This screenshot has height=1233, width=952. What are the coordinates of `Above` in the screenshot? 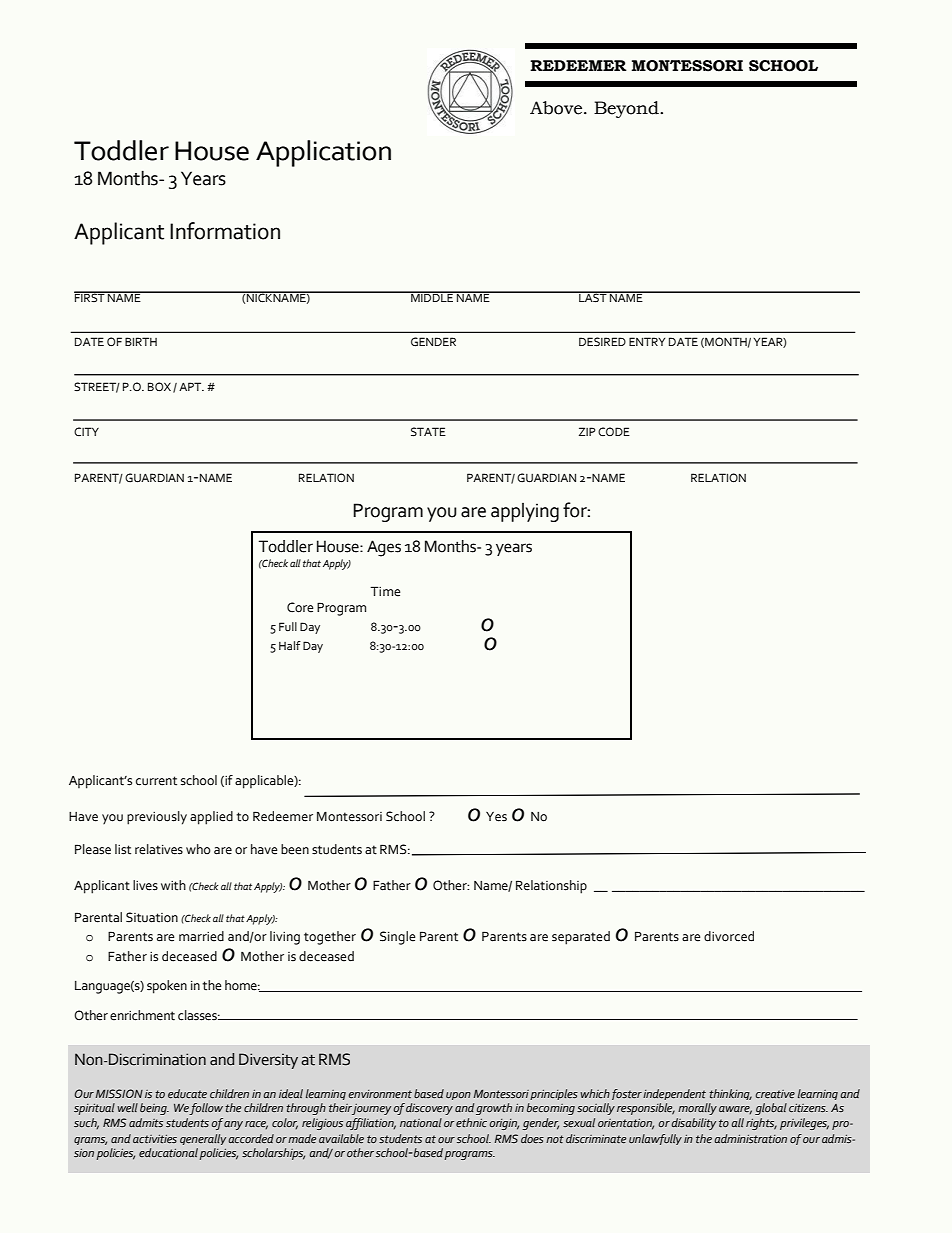 It's located at (556, 108).
